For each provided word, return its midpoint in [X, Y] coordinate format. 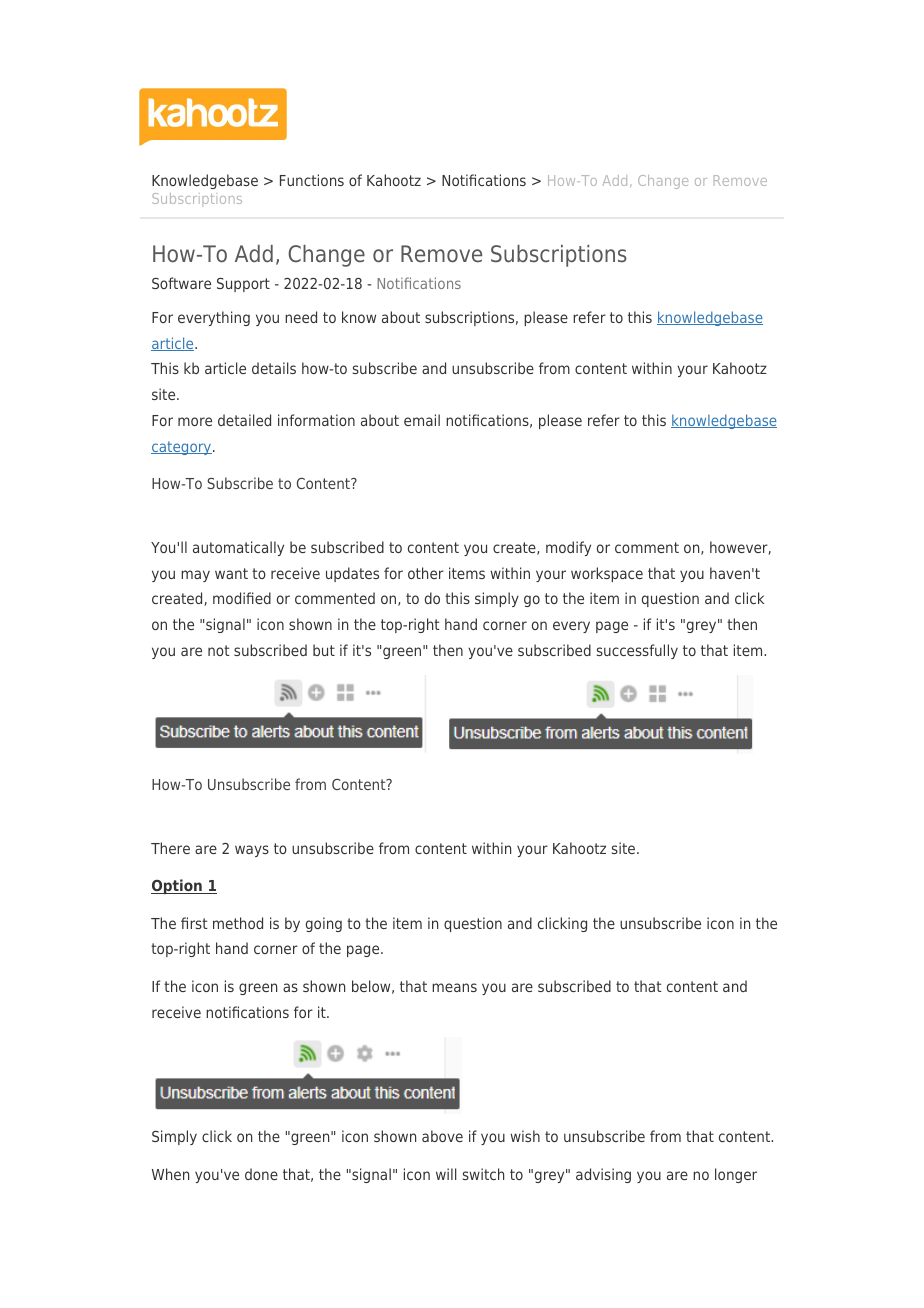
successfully [637, 651]
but [324, 650]
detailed [244, 420]
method [238, 923]
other [426, 573]
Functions [312, 180]
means [454, 987]
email [422, 420]
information [316, 420]
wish [525, 1136]
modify [568, 548]
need [301, 317]
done [261, 1174]
